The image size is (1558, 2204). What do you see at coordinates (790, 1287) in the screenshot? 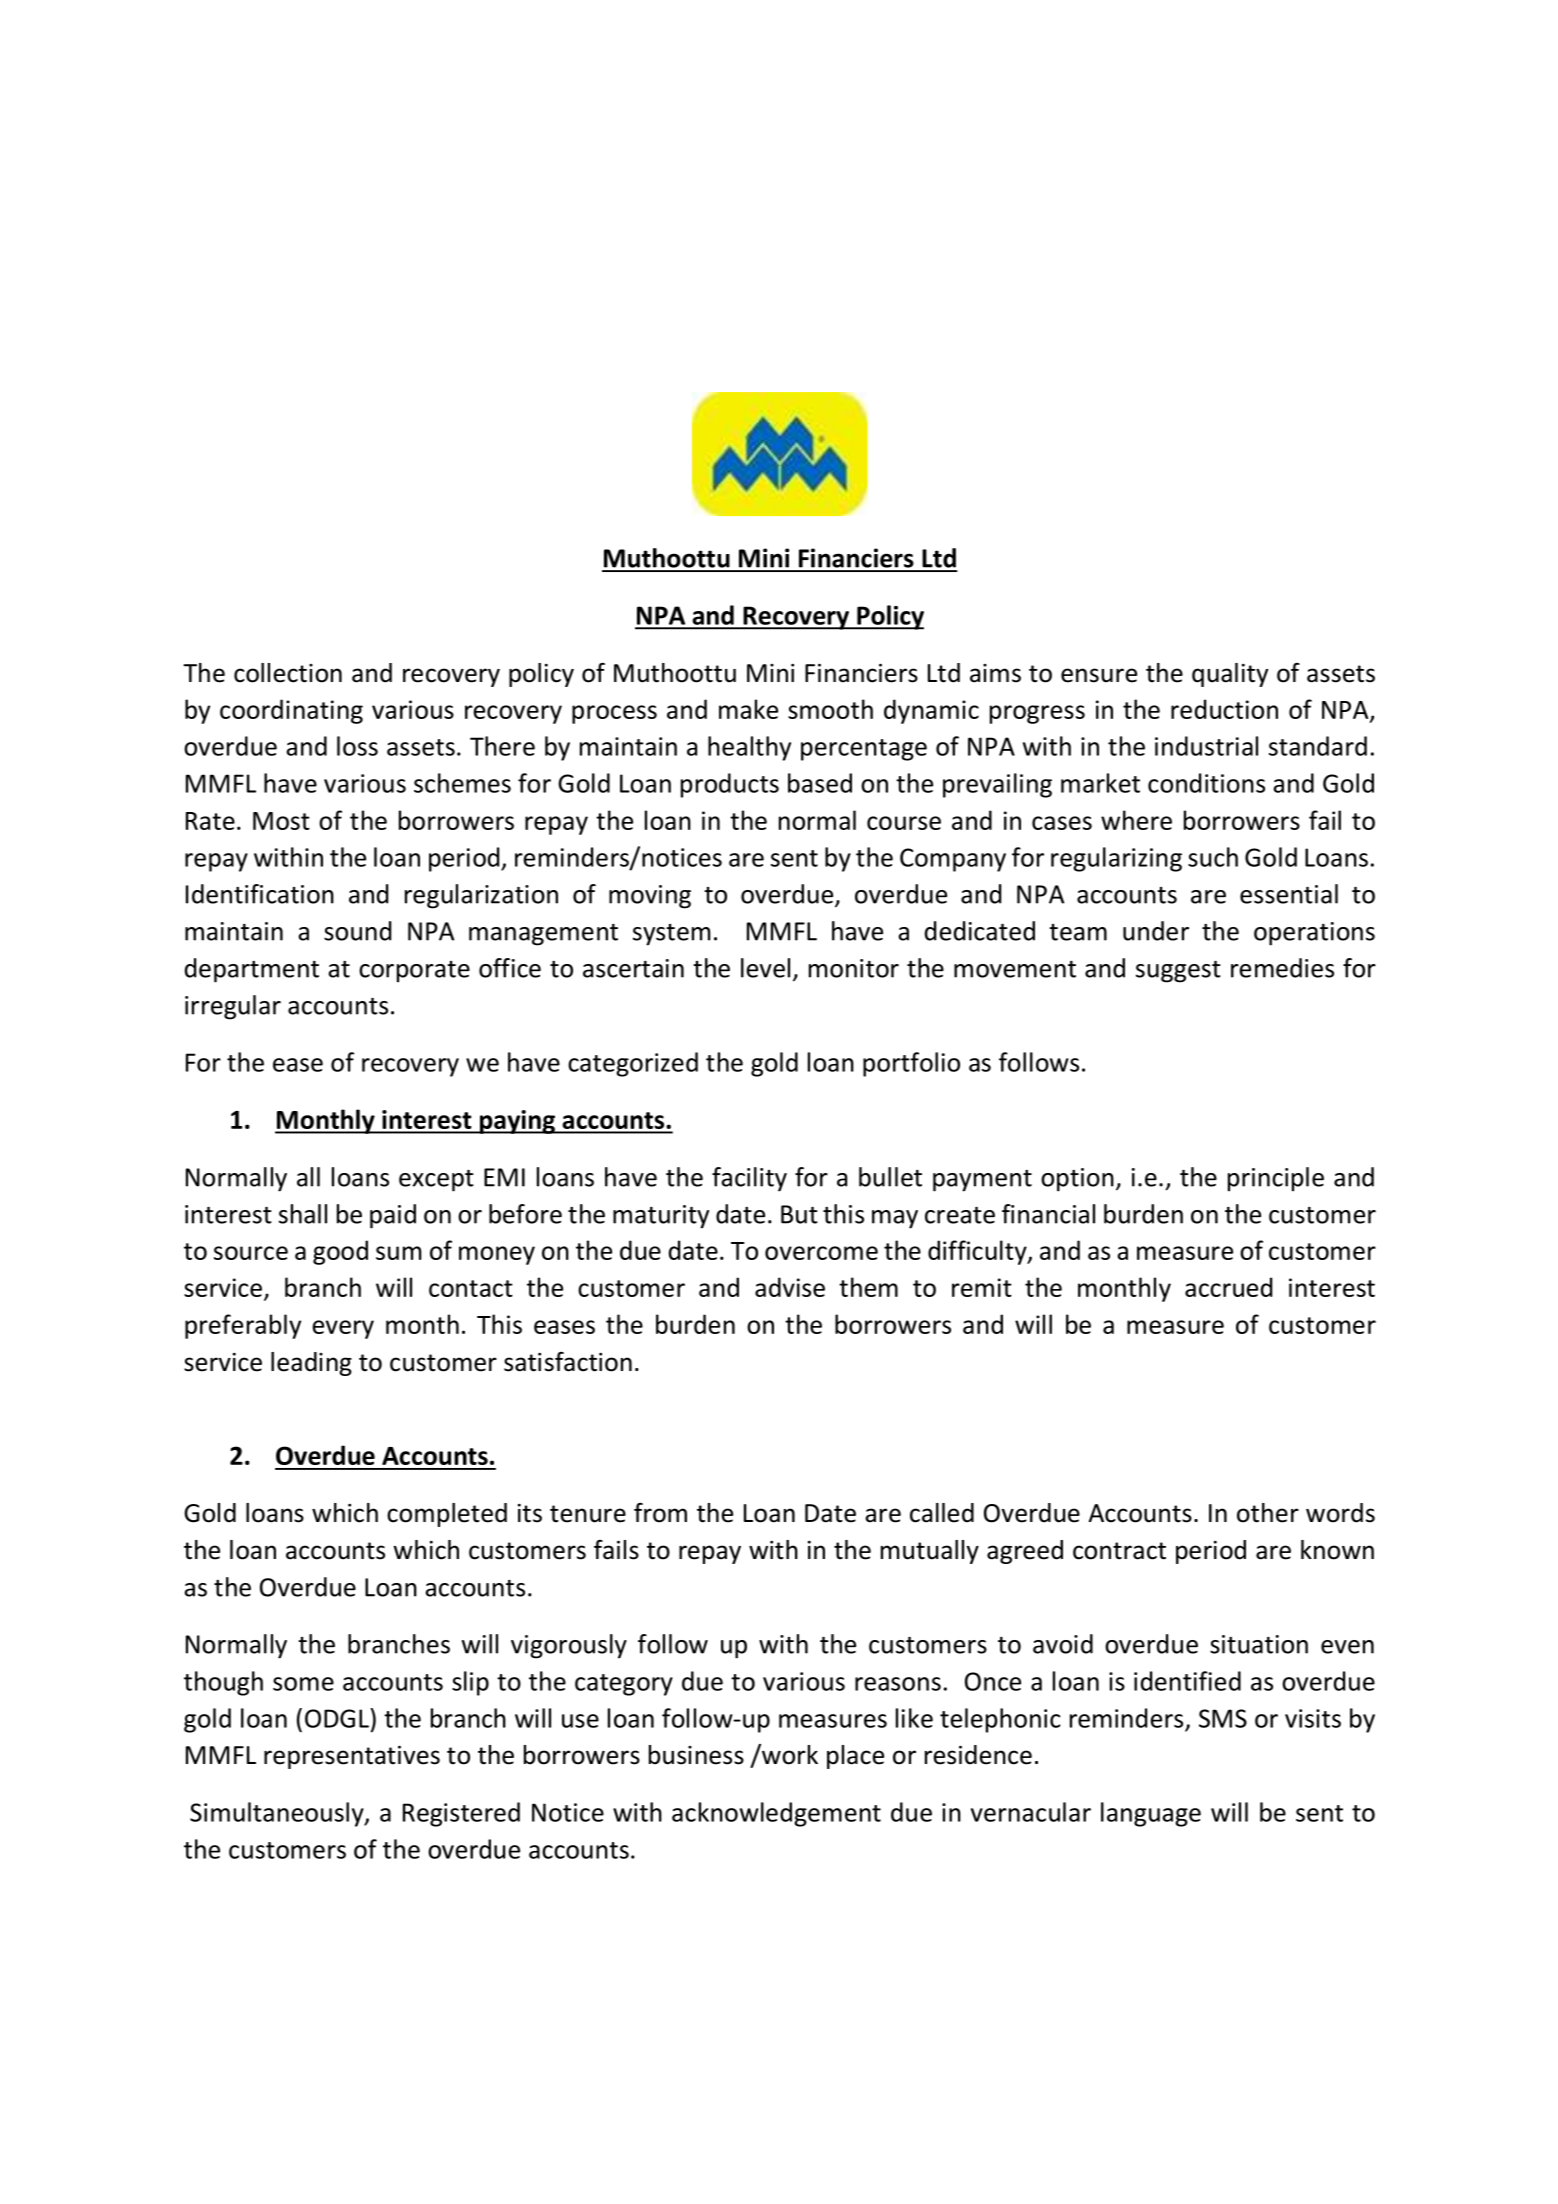
I see `advise` at bounding box center [790, 1287].
